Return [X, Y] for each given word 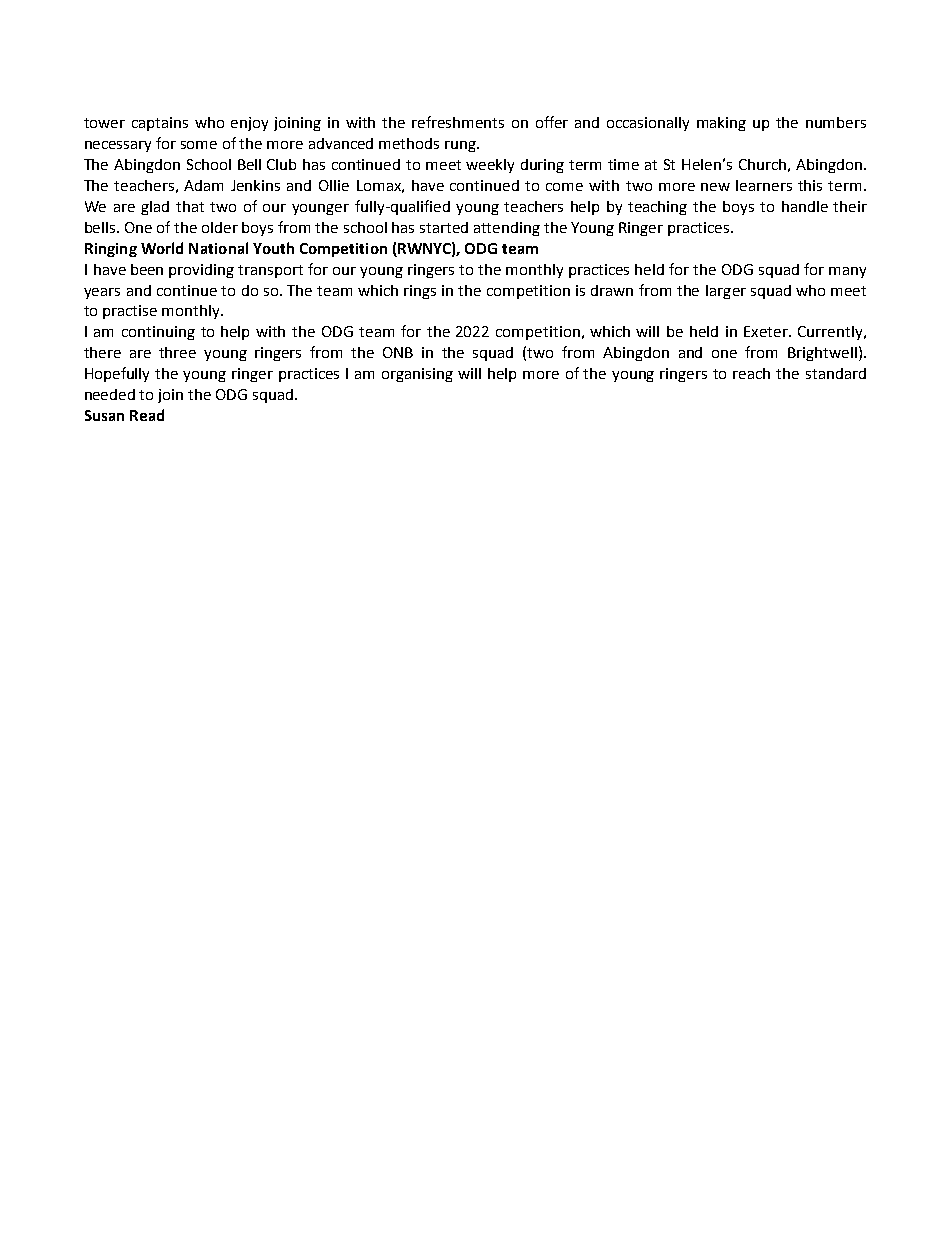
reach [751, 373]
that [190, 206]
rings [420, 292]
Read [147, 415]
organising [417, 375]
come [564, 187]
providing [201, 271]
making [721, 124]
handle [805, 206]
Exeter [767, 331]
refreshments [458, 122]
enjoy [249, 124]
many [847, 272]
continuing [158, 333]
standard [836, 373]
